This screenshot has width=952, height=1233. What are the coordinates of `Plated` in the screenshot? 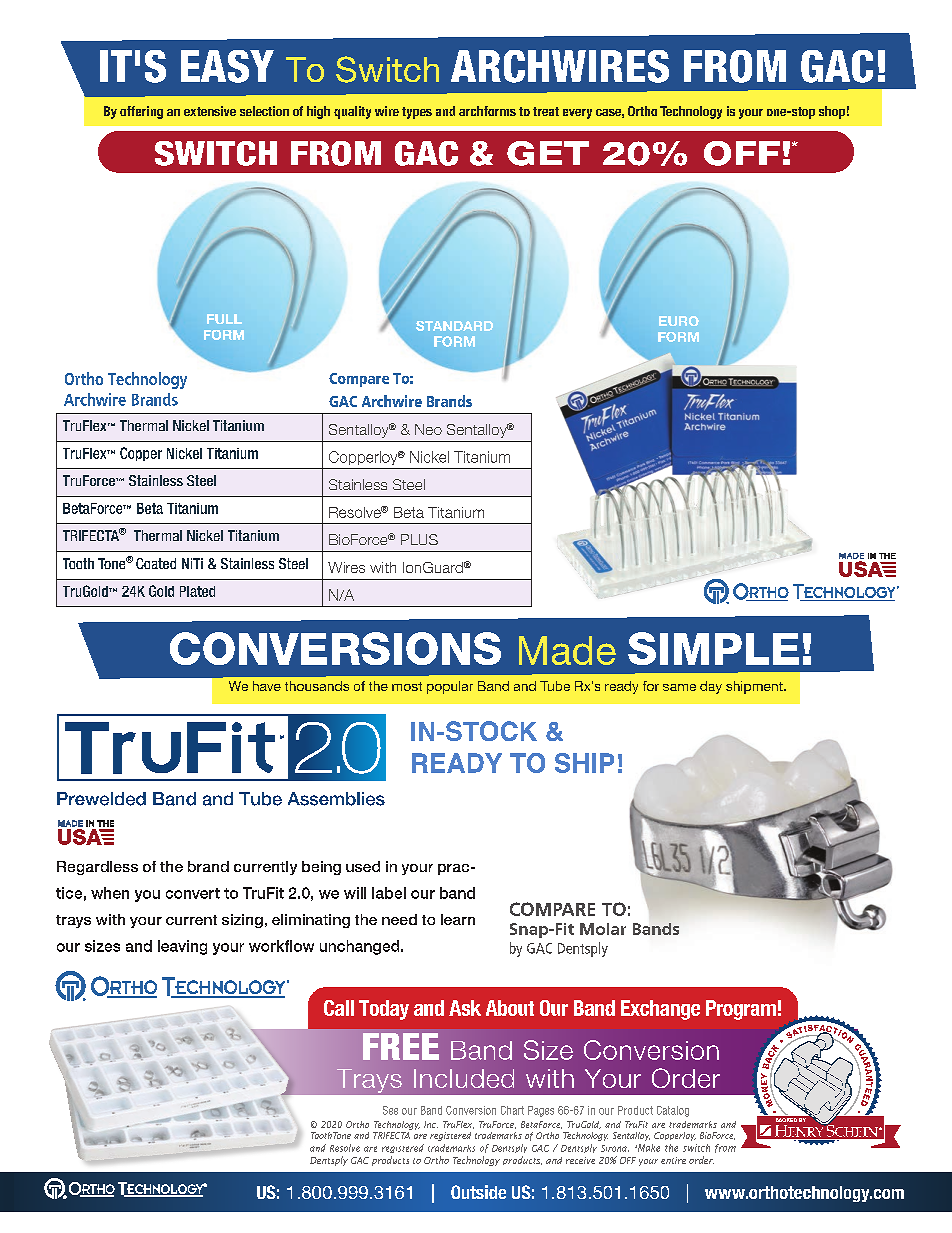 It's located at (197, 591).
